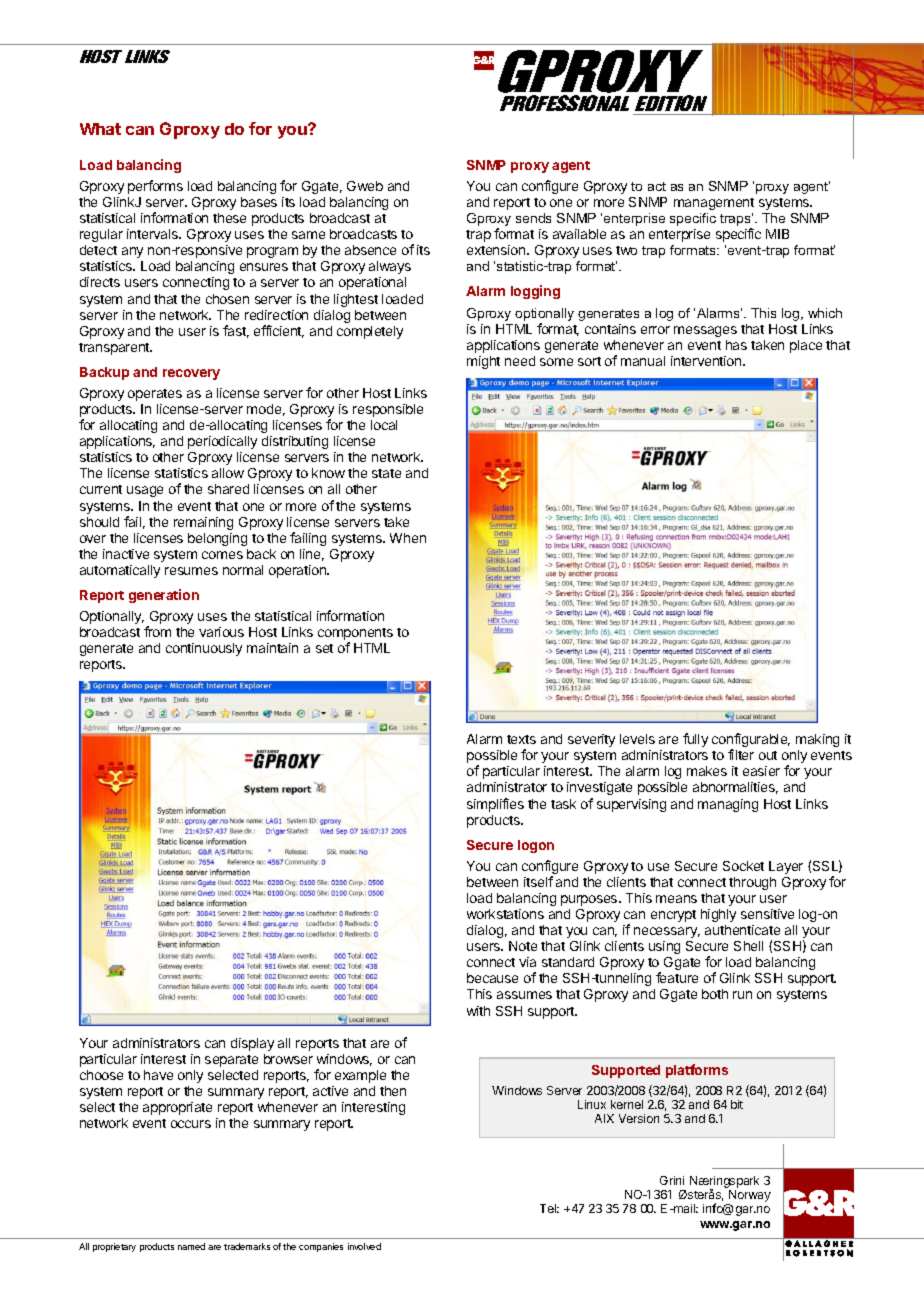  What do you see at coordinates (714, 204) in the screenshot?
I see `management` at bounding box center [714, 204].
